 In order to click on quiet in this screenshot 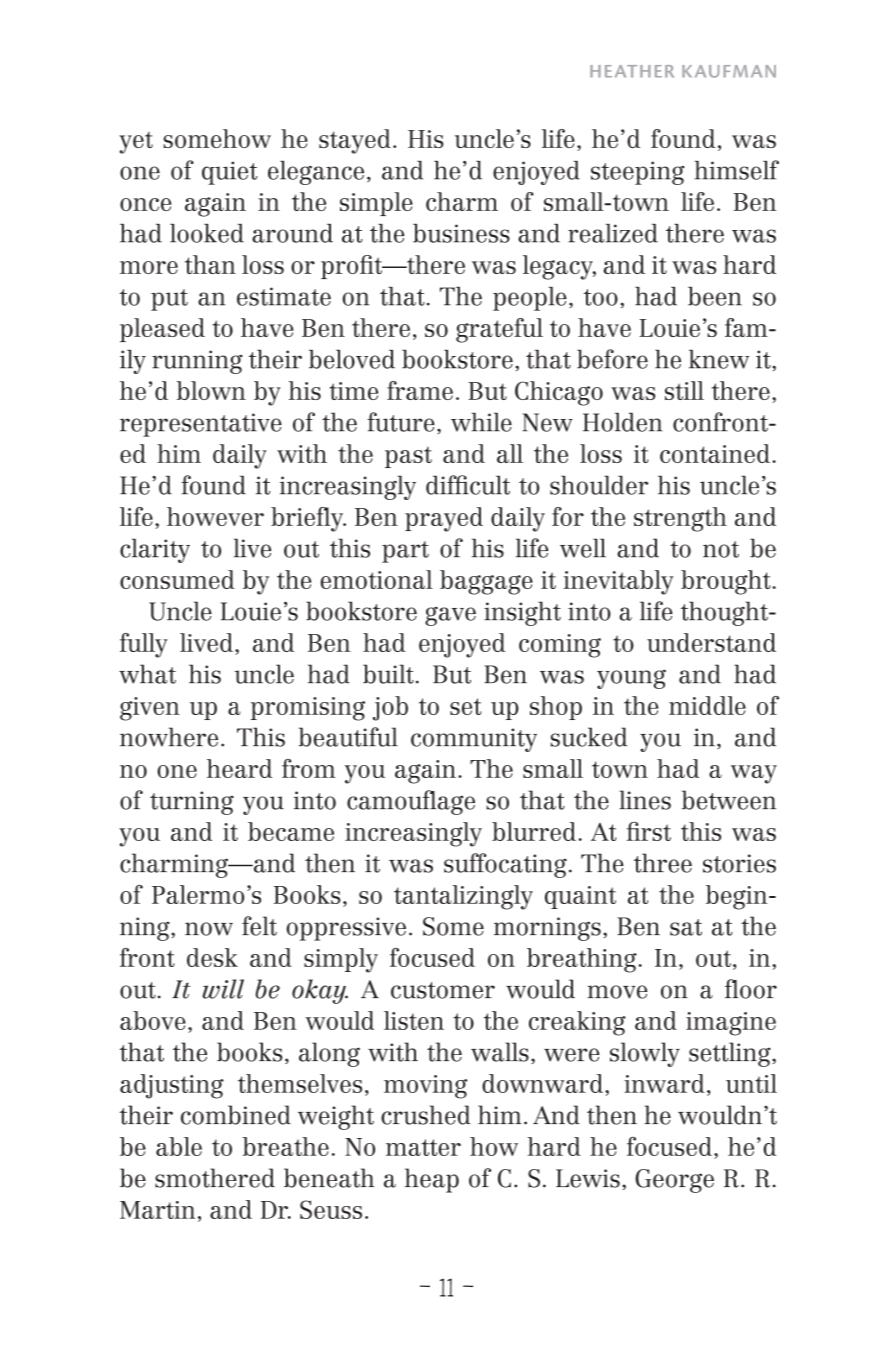, I will do `click(229, 173)`.
